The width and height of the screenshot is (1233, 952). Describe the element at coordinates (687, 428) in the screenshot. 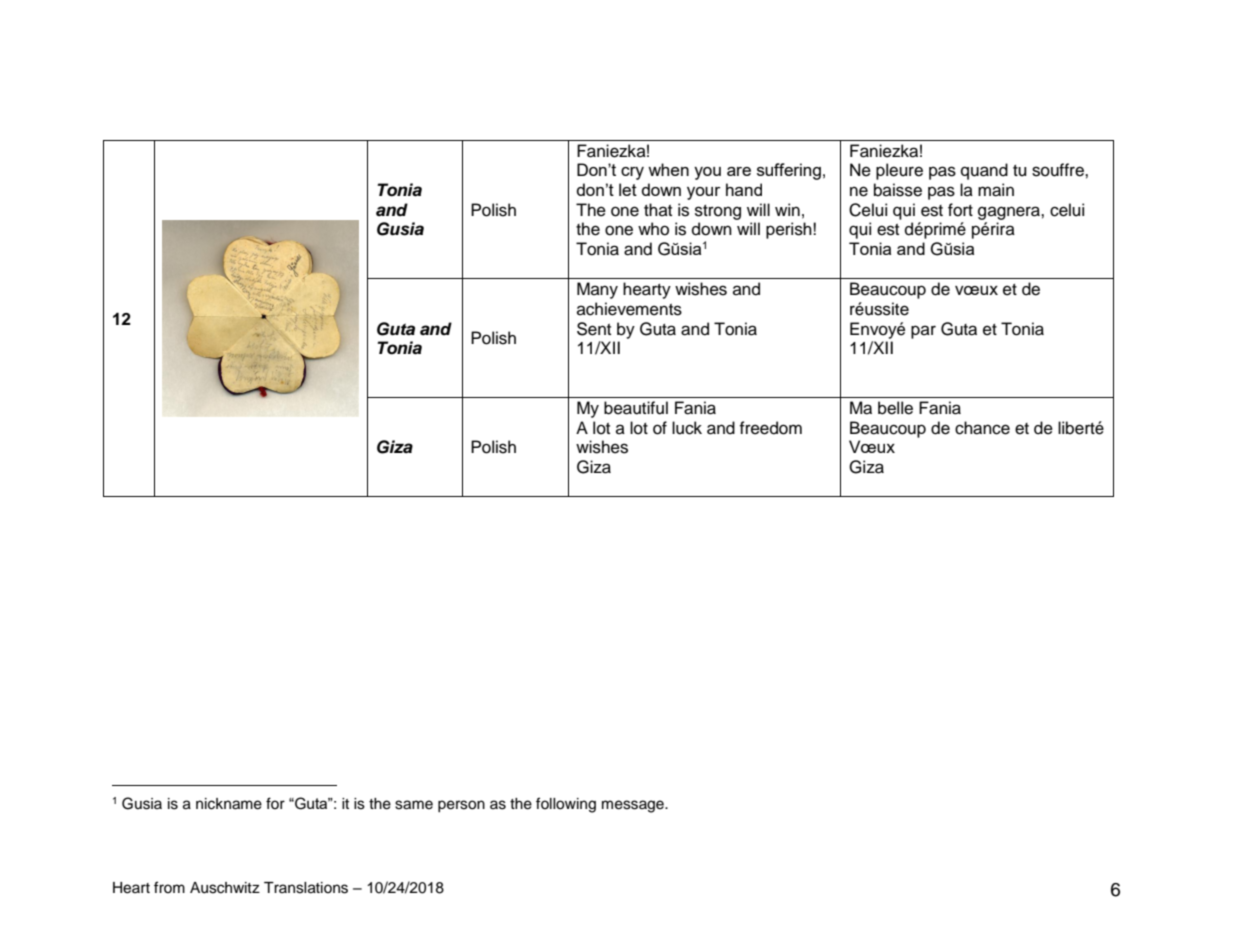

I see `luck` at that location.
